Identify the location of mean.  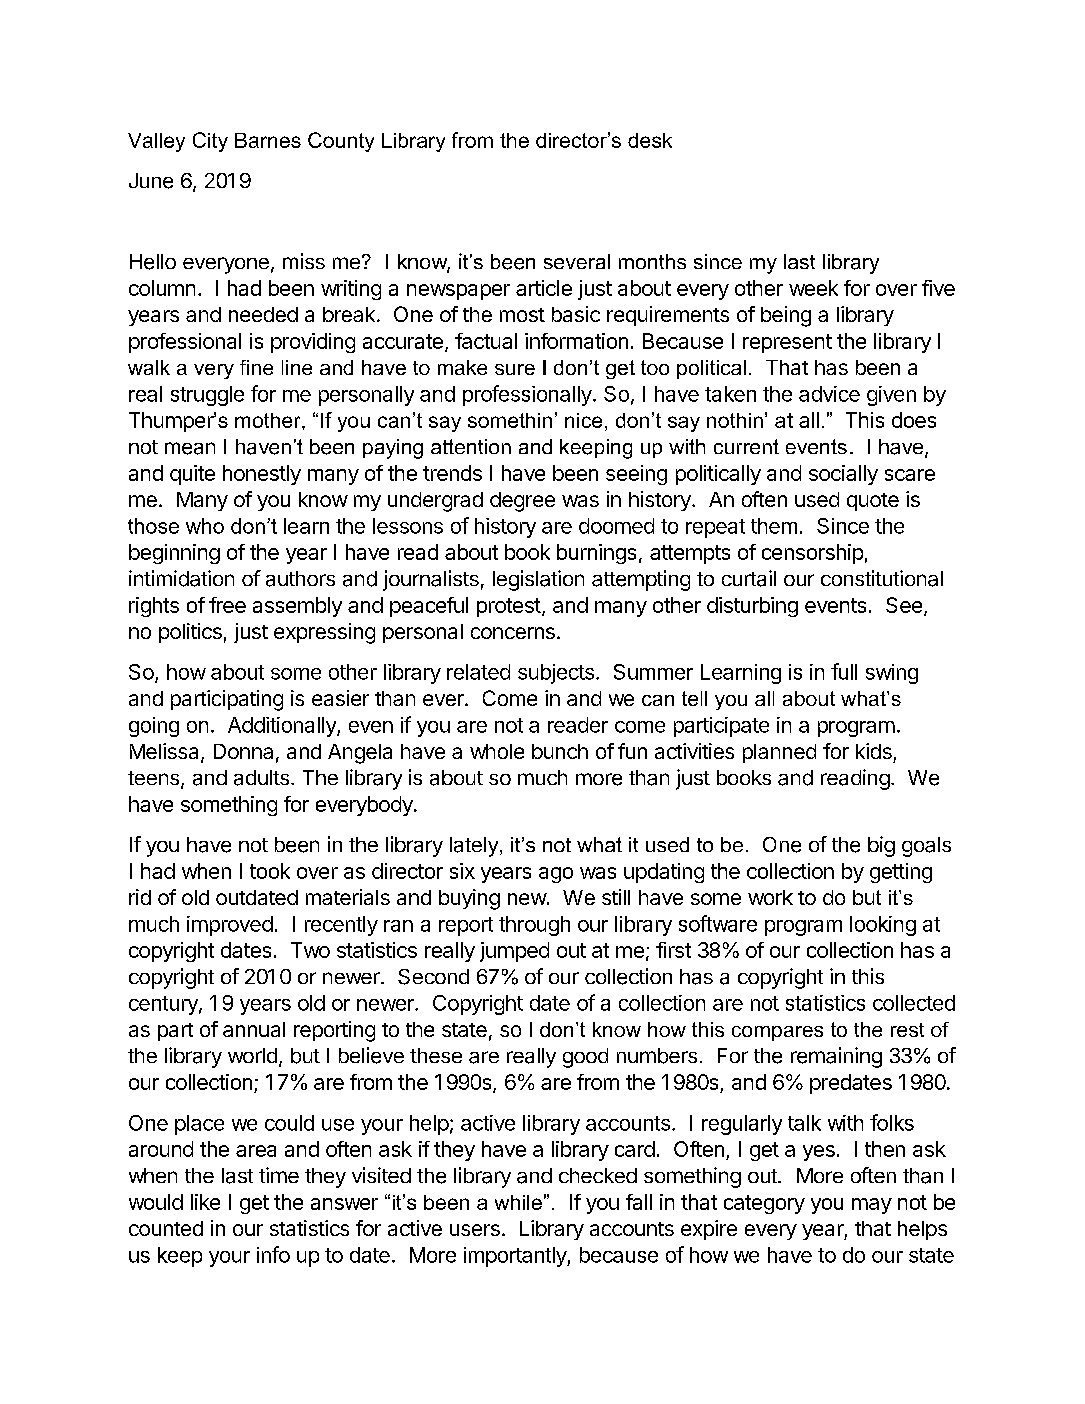
(190, 448).
